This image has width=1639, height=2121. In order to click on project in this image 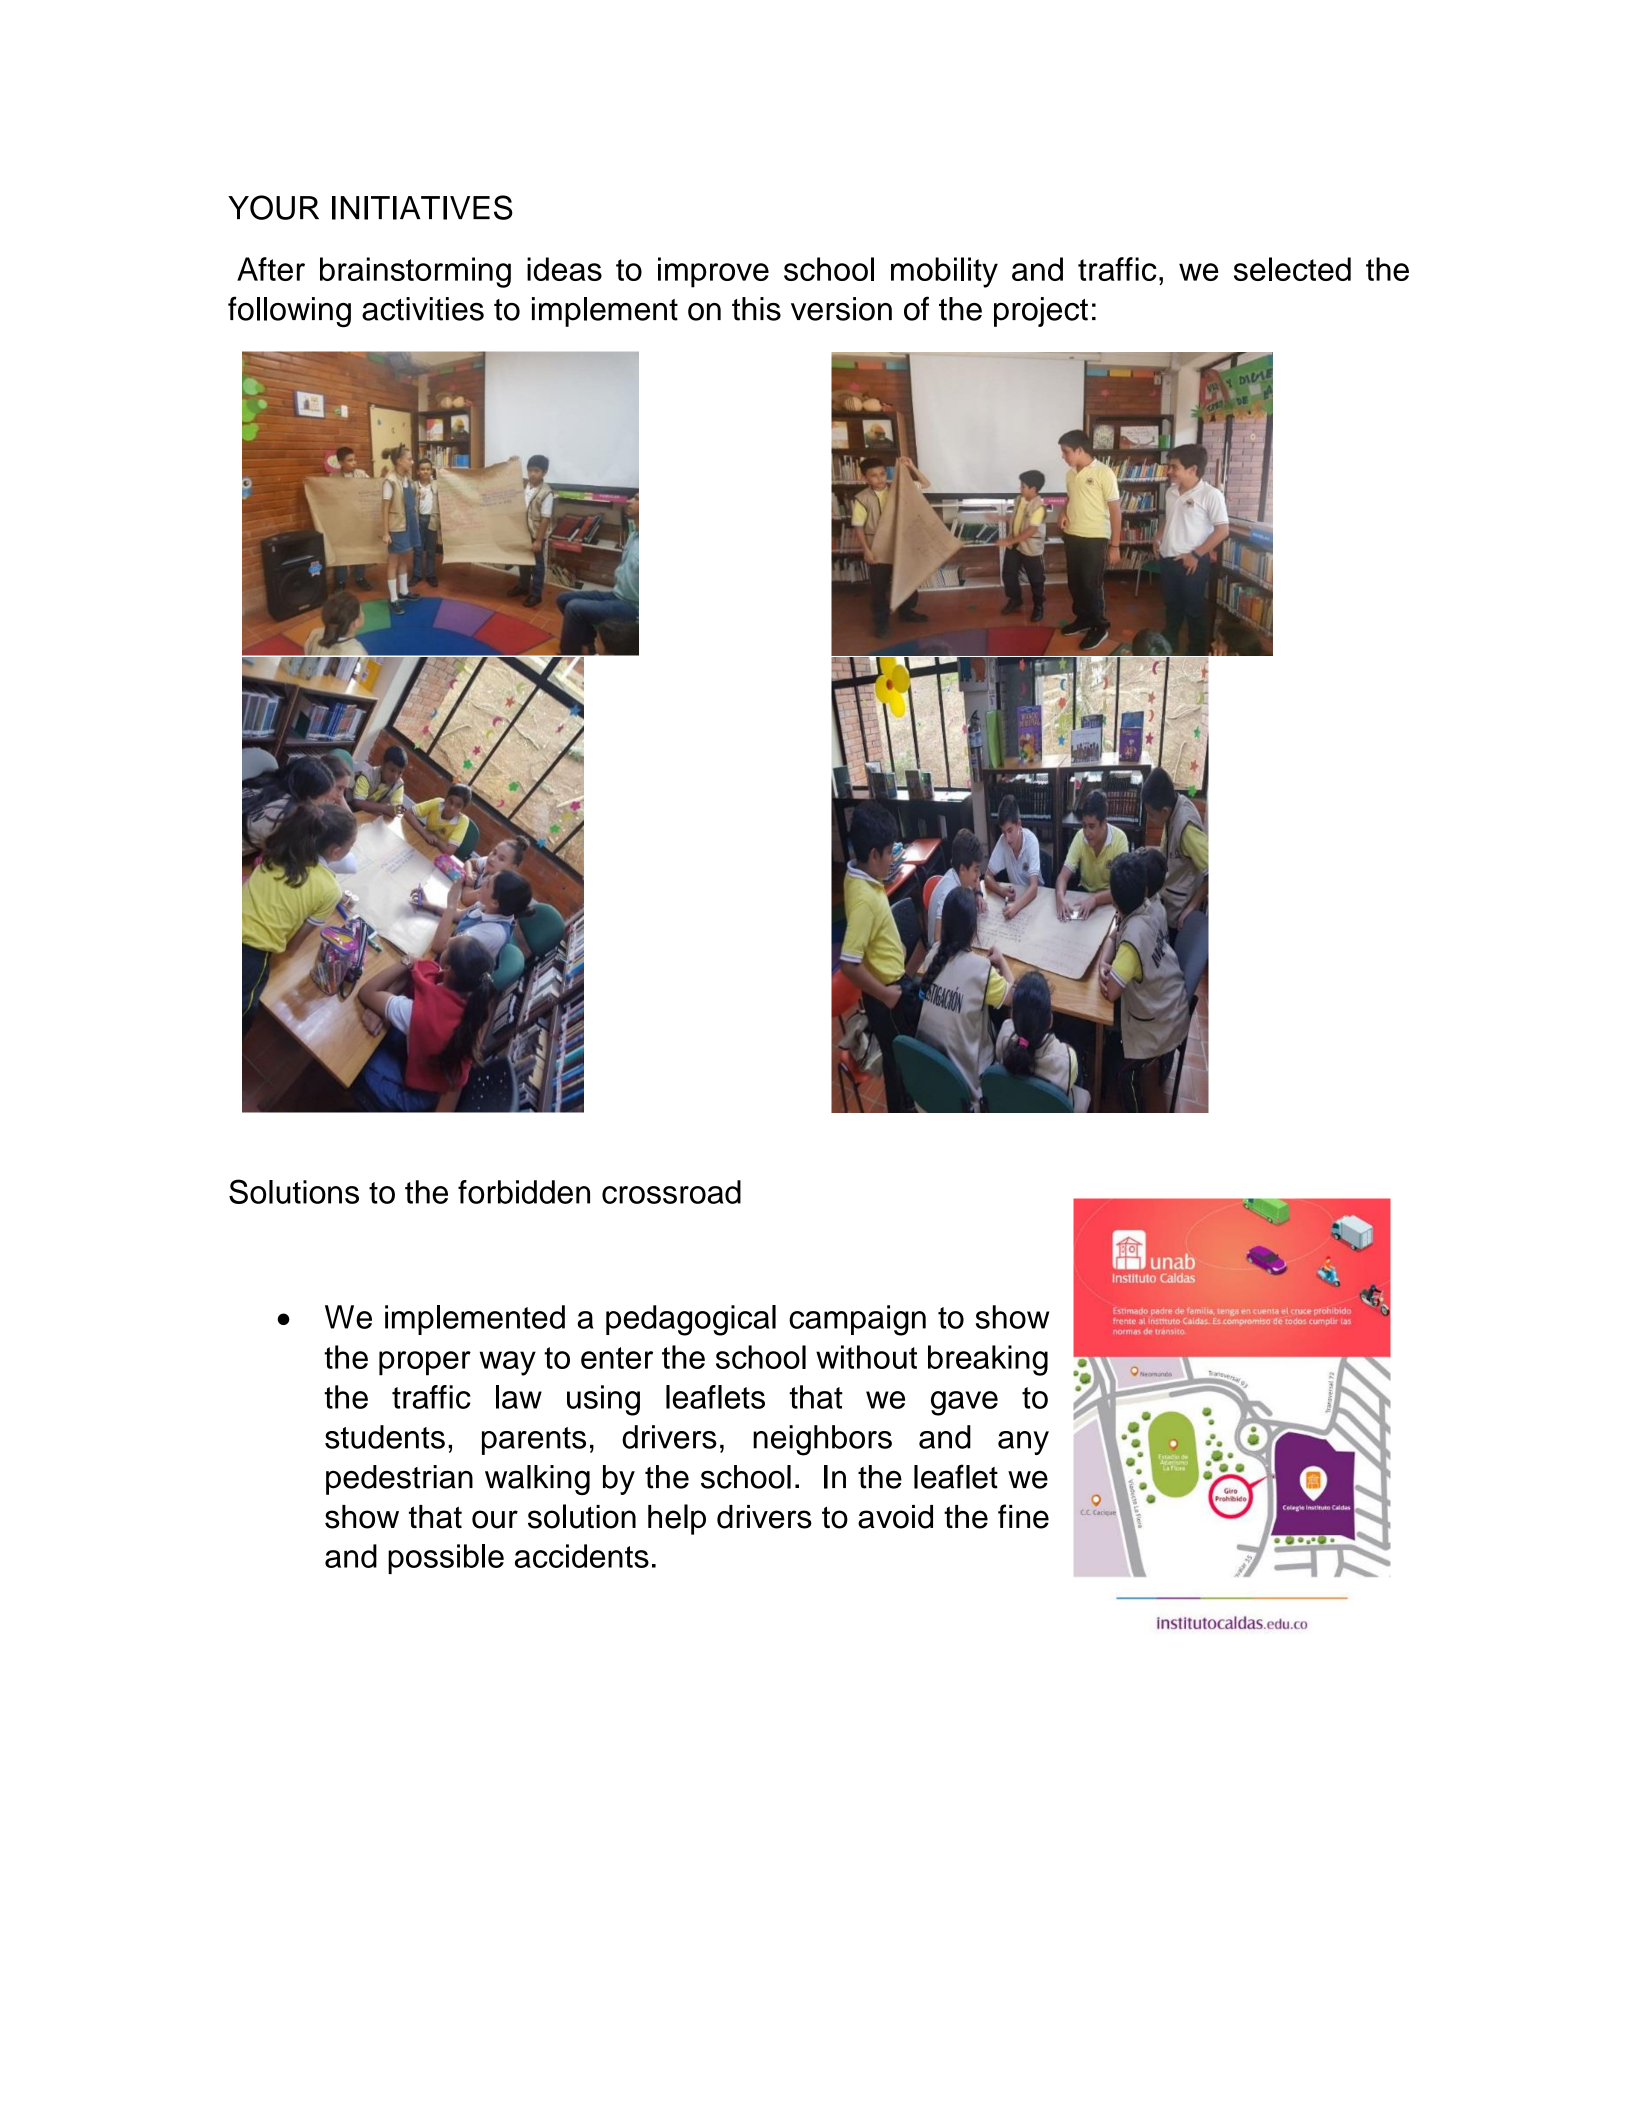, I will do `click(1041, 312)`.
